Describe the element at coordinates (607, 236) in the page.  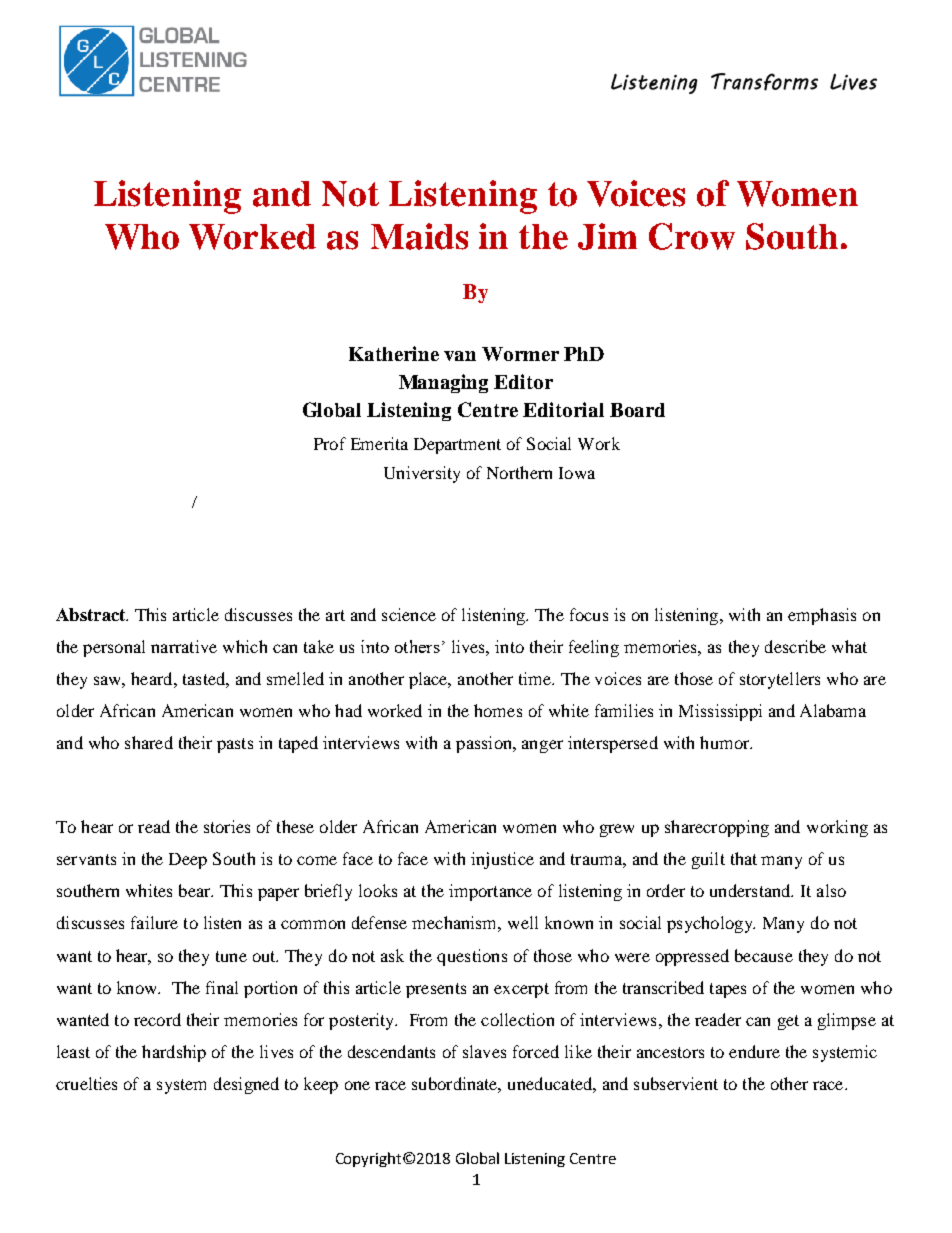
I see `Jim` at that location.
